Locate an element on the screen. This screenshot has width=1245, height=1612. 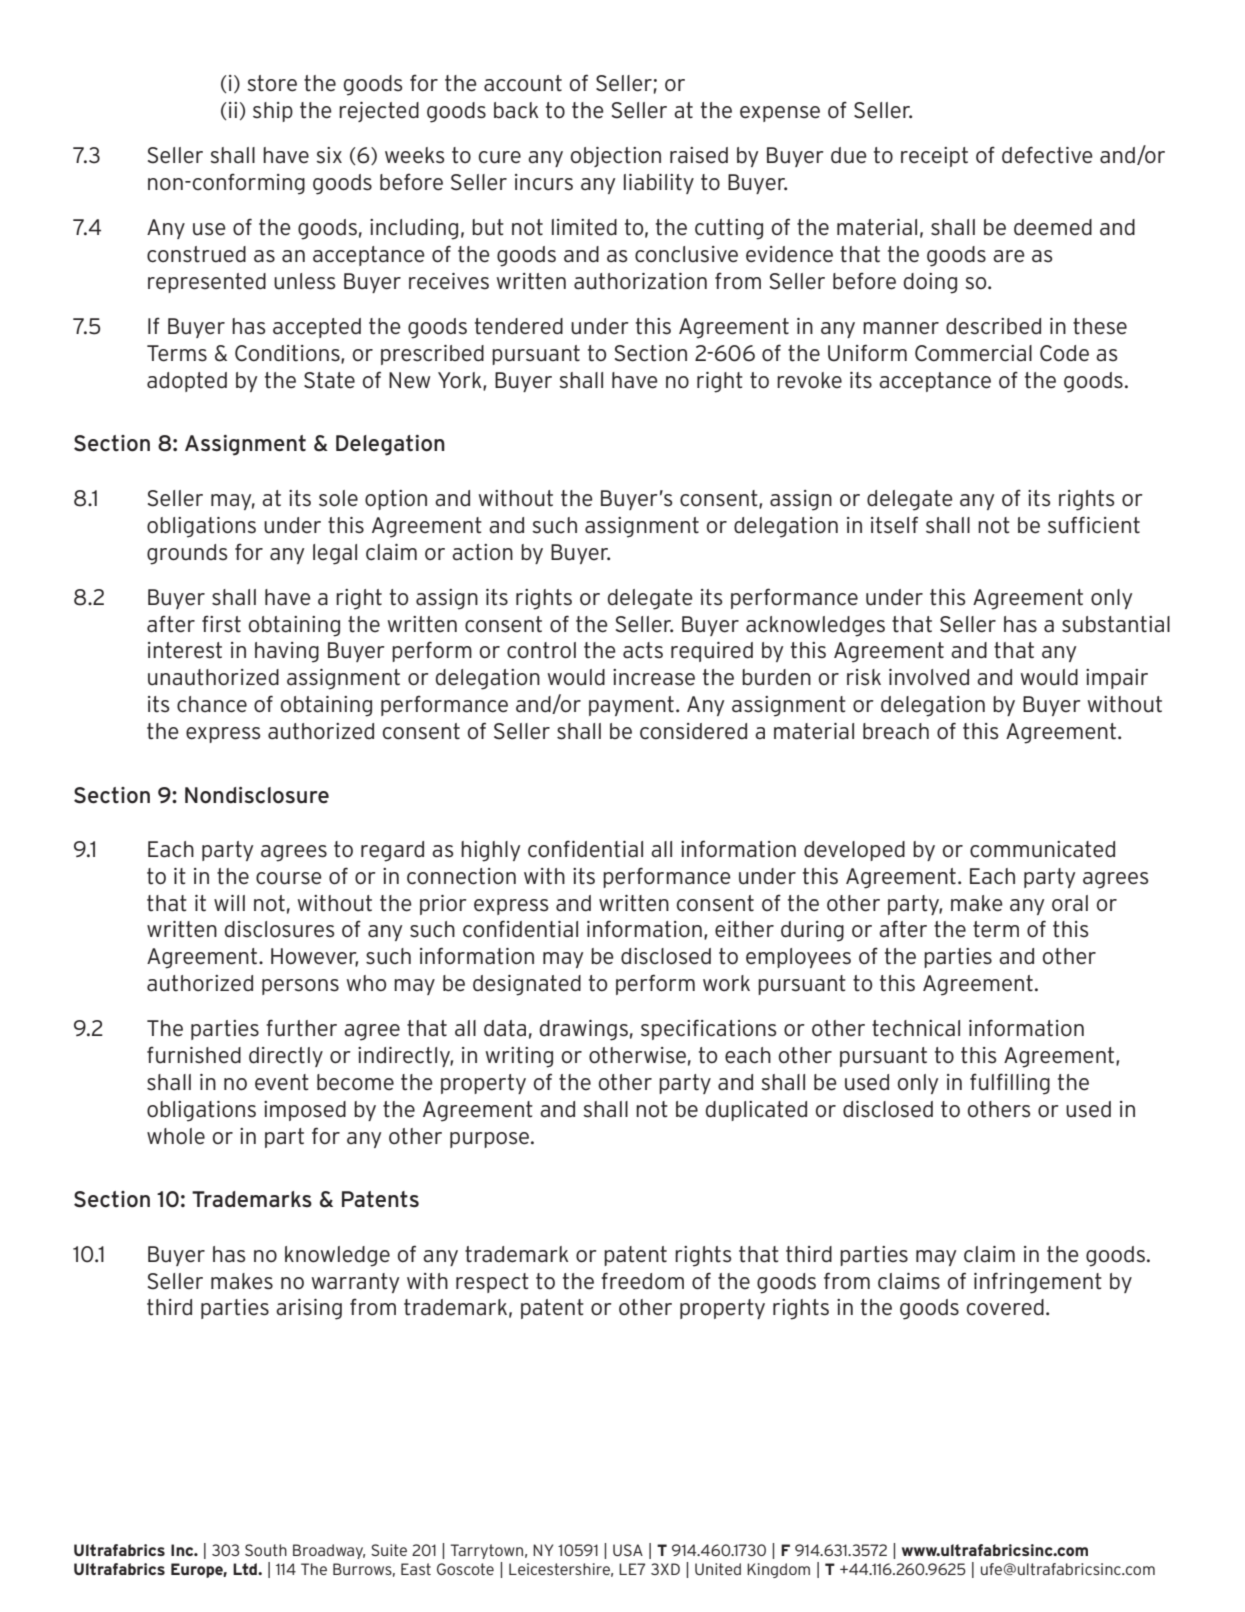
infringement is located at coordinates (1038, 1283).
